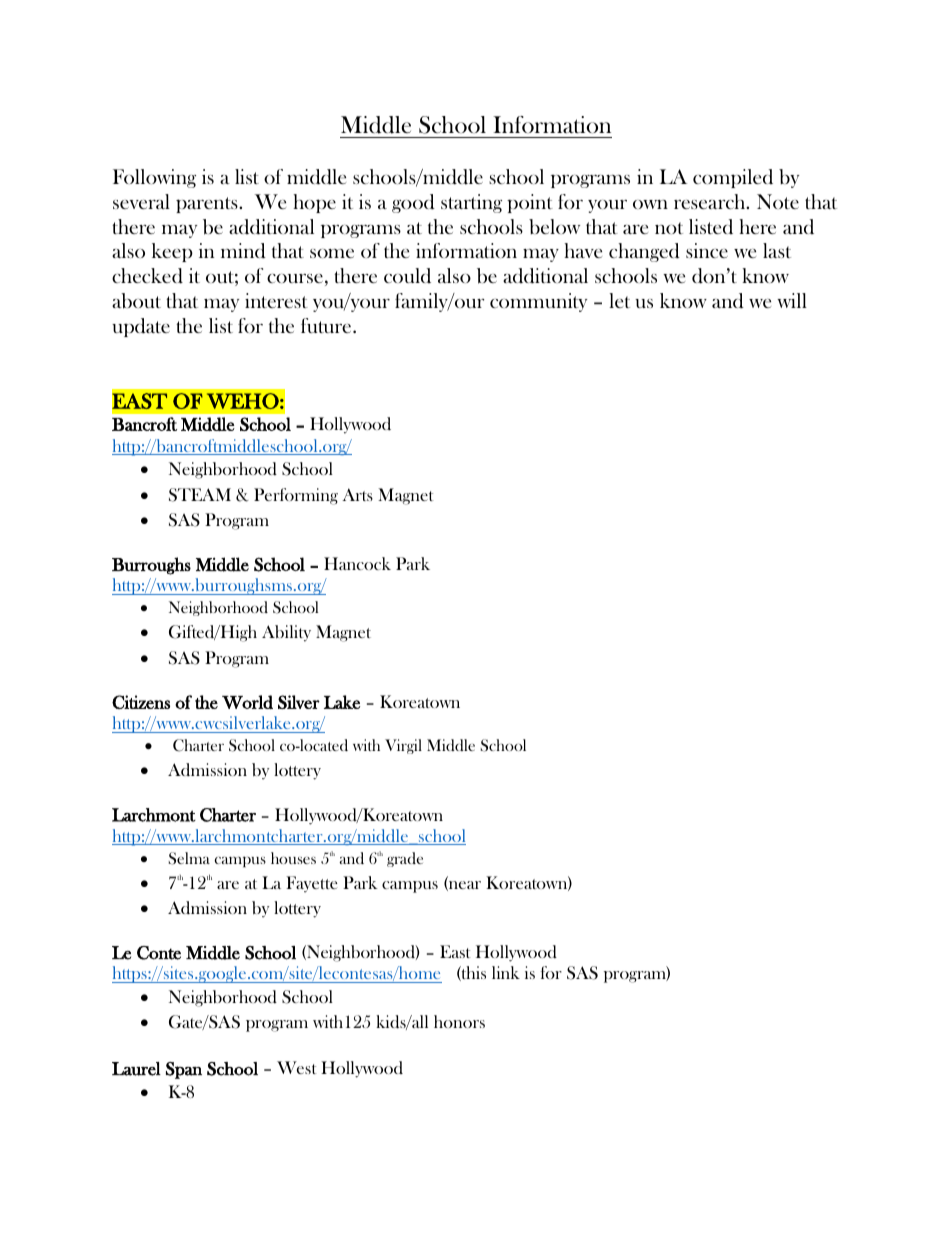  Describe the element at coordinates (405, 859) in the screenshot. I see `grade` at that location.
